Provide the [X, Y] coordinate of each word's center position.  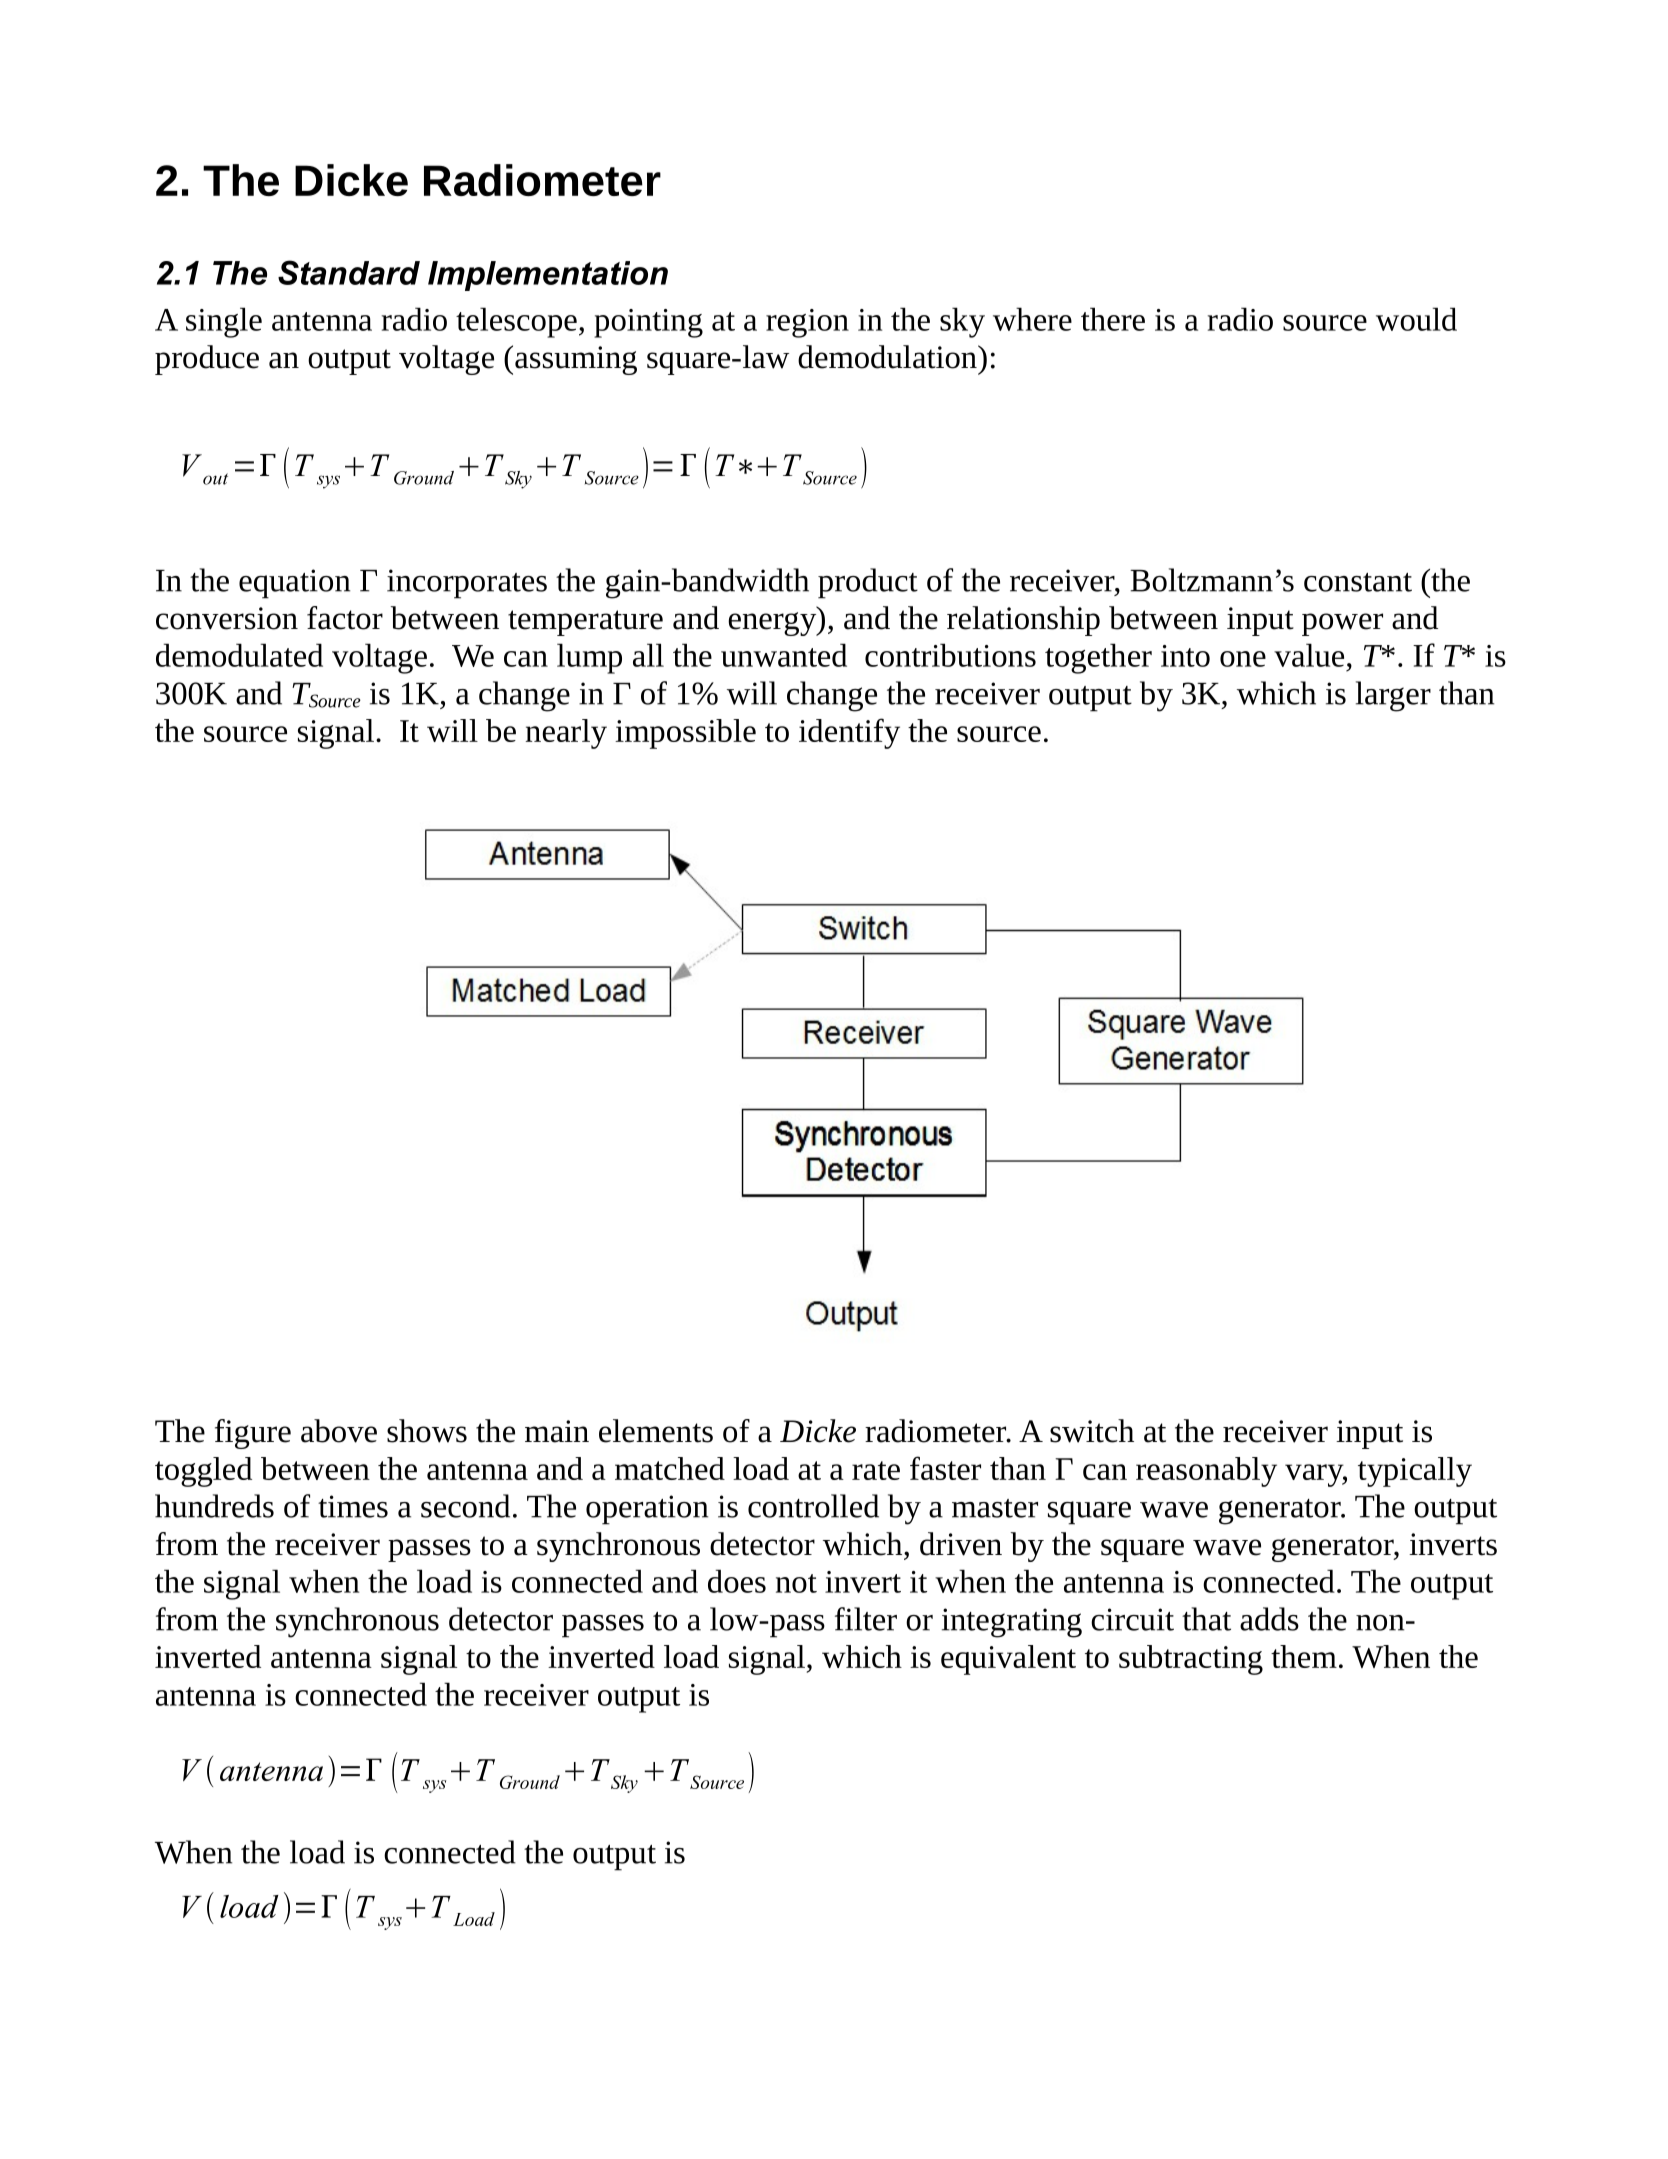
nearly [566, 734]
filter [866, 1619]
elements [656, 1431]
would [1416, 319]
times [353, 1506]
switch [1092, 1431]
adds [1269, 1619]
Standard [349, 272]
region [807, 323]
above [339, 1431]
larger [1393, 696]
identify [849, 733]
